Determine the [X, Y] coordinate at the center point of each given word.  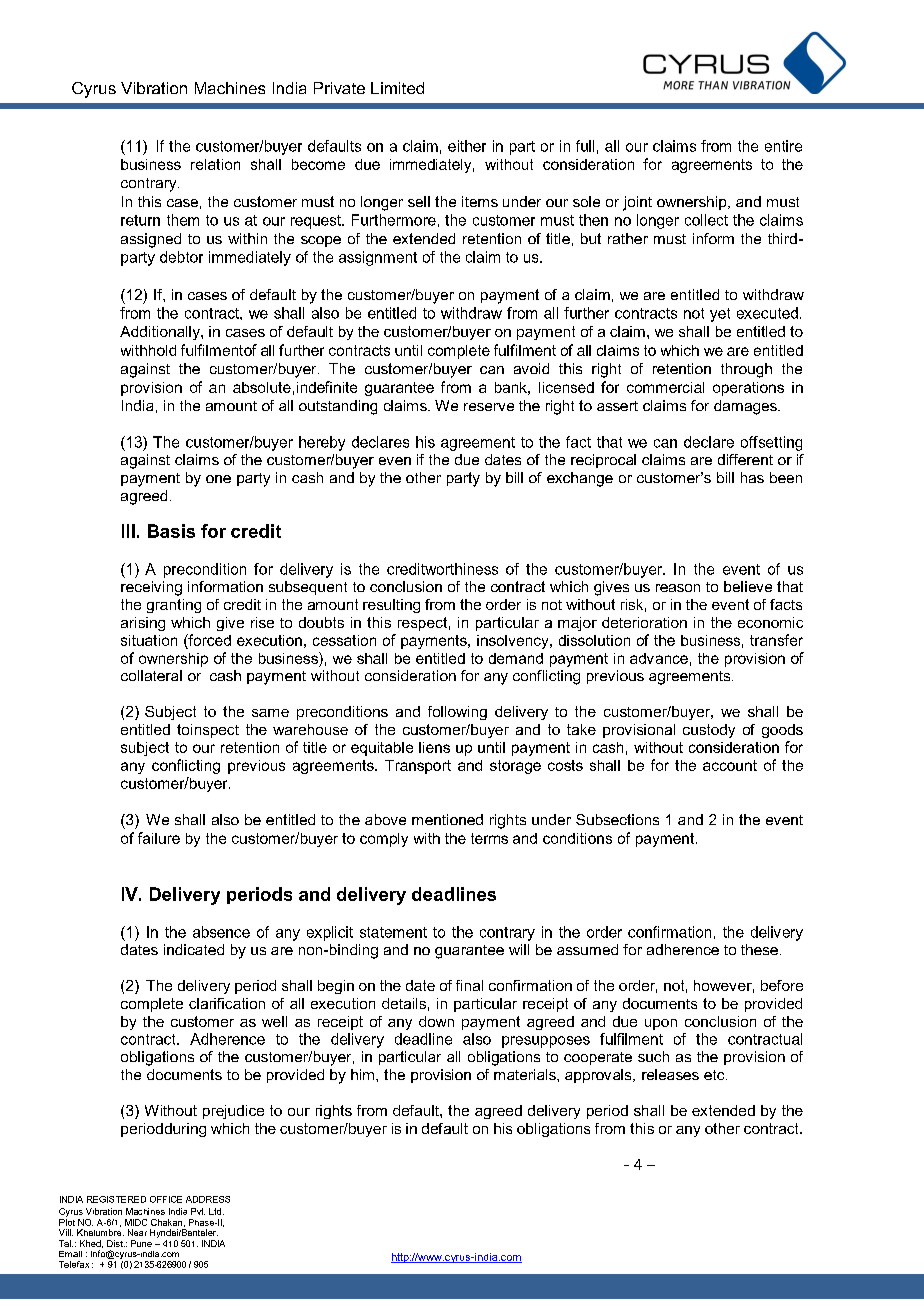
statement [393, 932]
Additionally [161, 333]
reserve [489, 407]
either [467, 146]
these [759, 949]
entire [783, 146]
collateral [151, 675]
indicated [194, 949]
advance [659, 658]
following [457, 713]
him [364, 1074]
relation [215, 164]
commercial [665, 387]
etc [715, 1075]
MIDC [136, 1222]
